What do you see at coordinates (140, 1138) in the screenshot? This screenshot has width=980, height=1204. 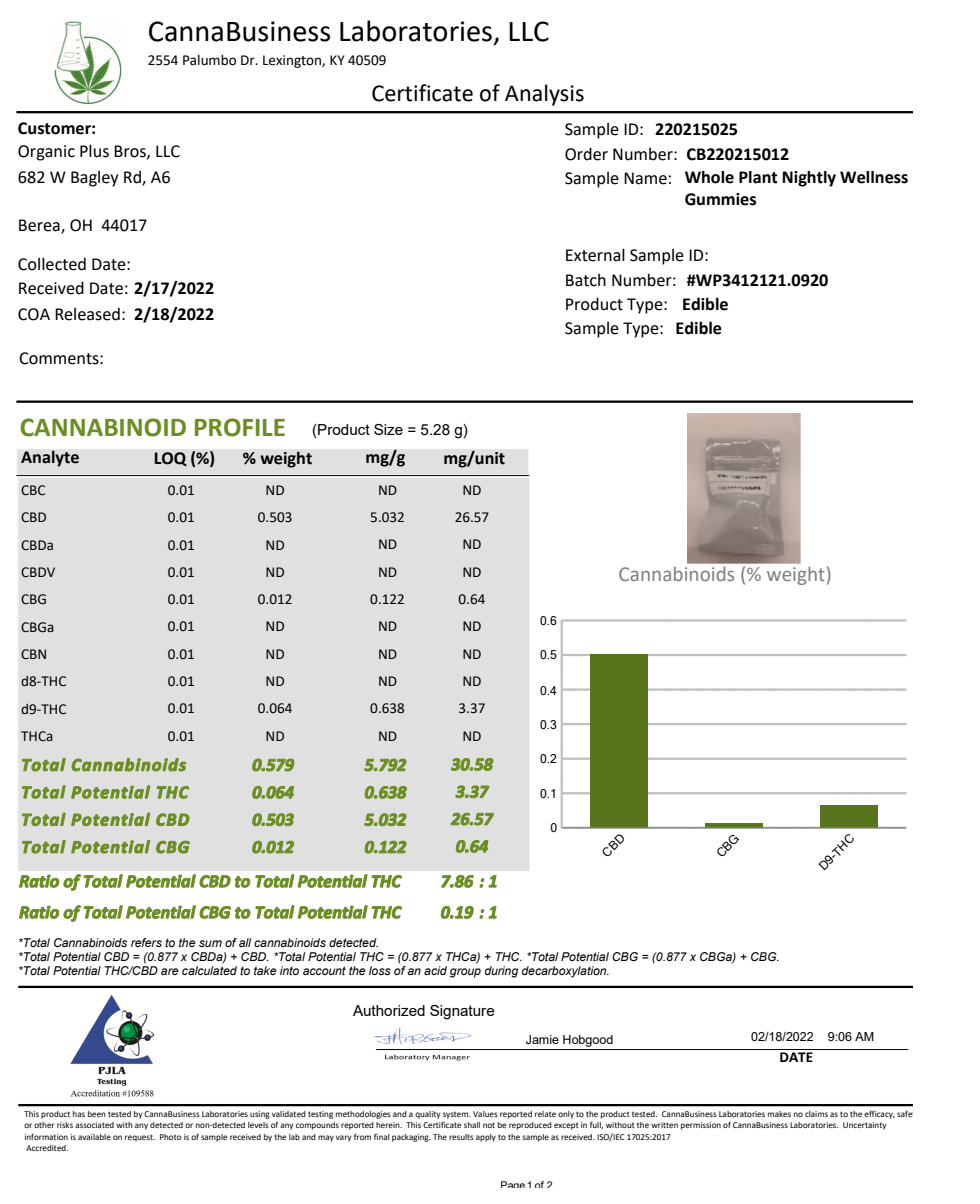 I see `request` at bounding box center [140, 1138].
